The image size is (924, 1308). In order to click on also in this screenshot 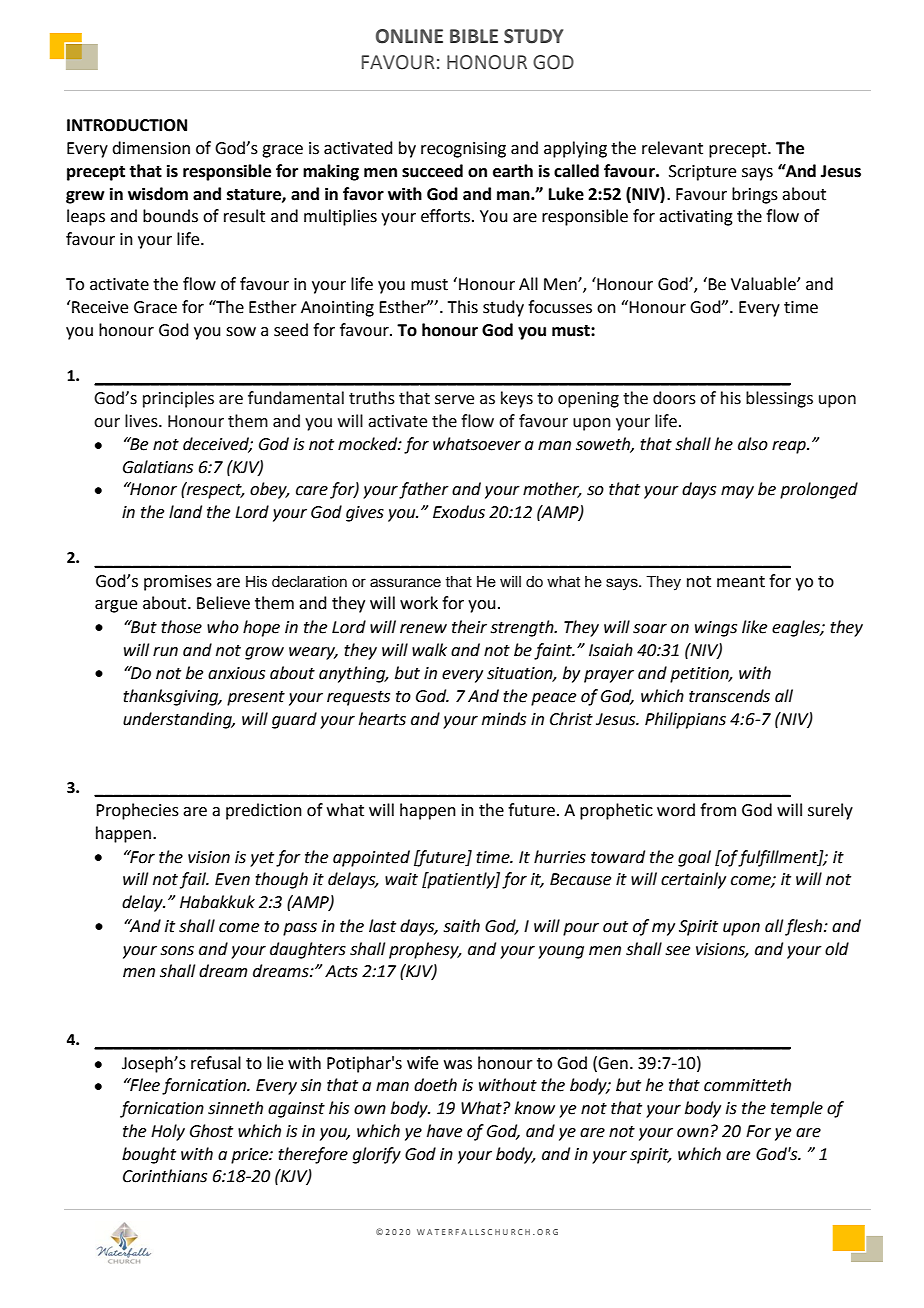, I will do `click(753, 444)`.
